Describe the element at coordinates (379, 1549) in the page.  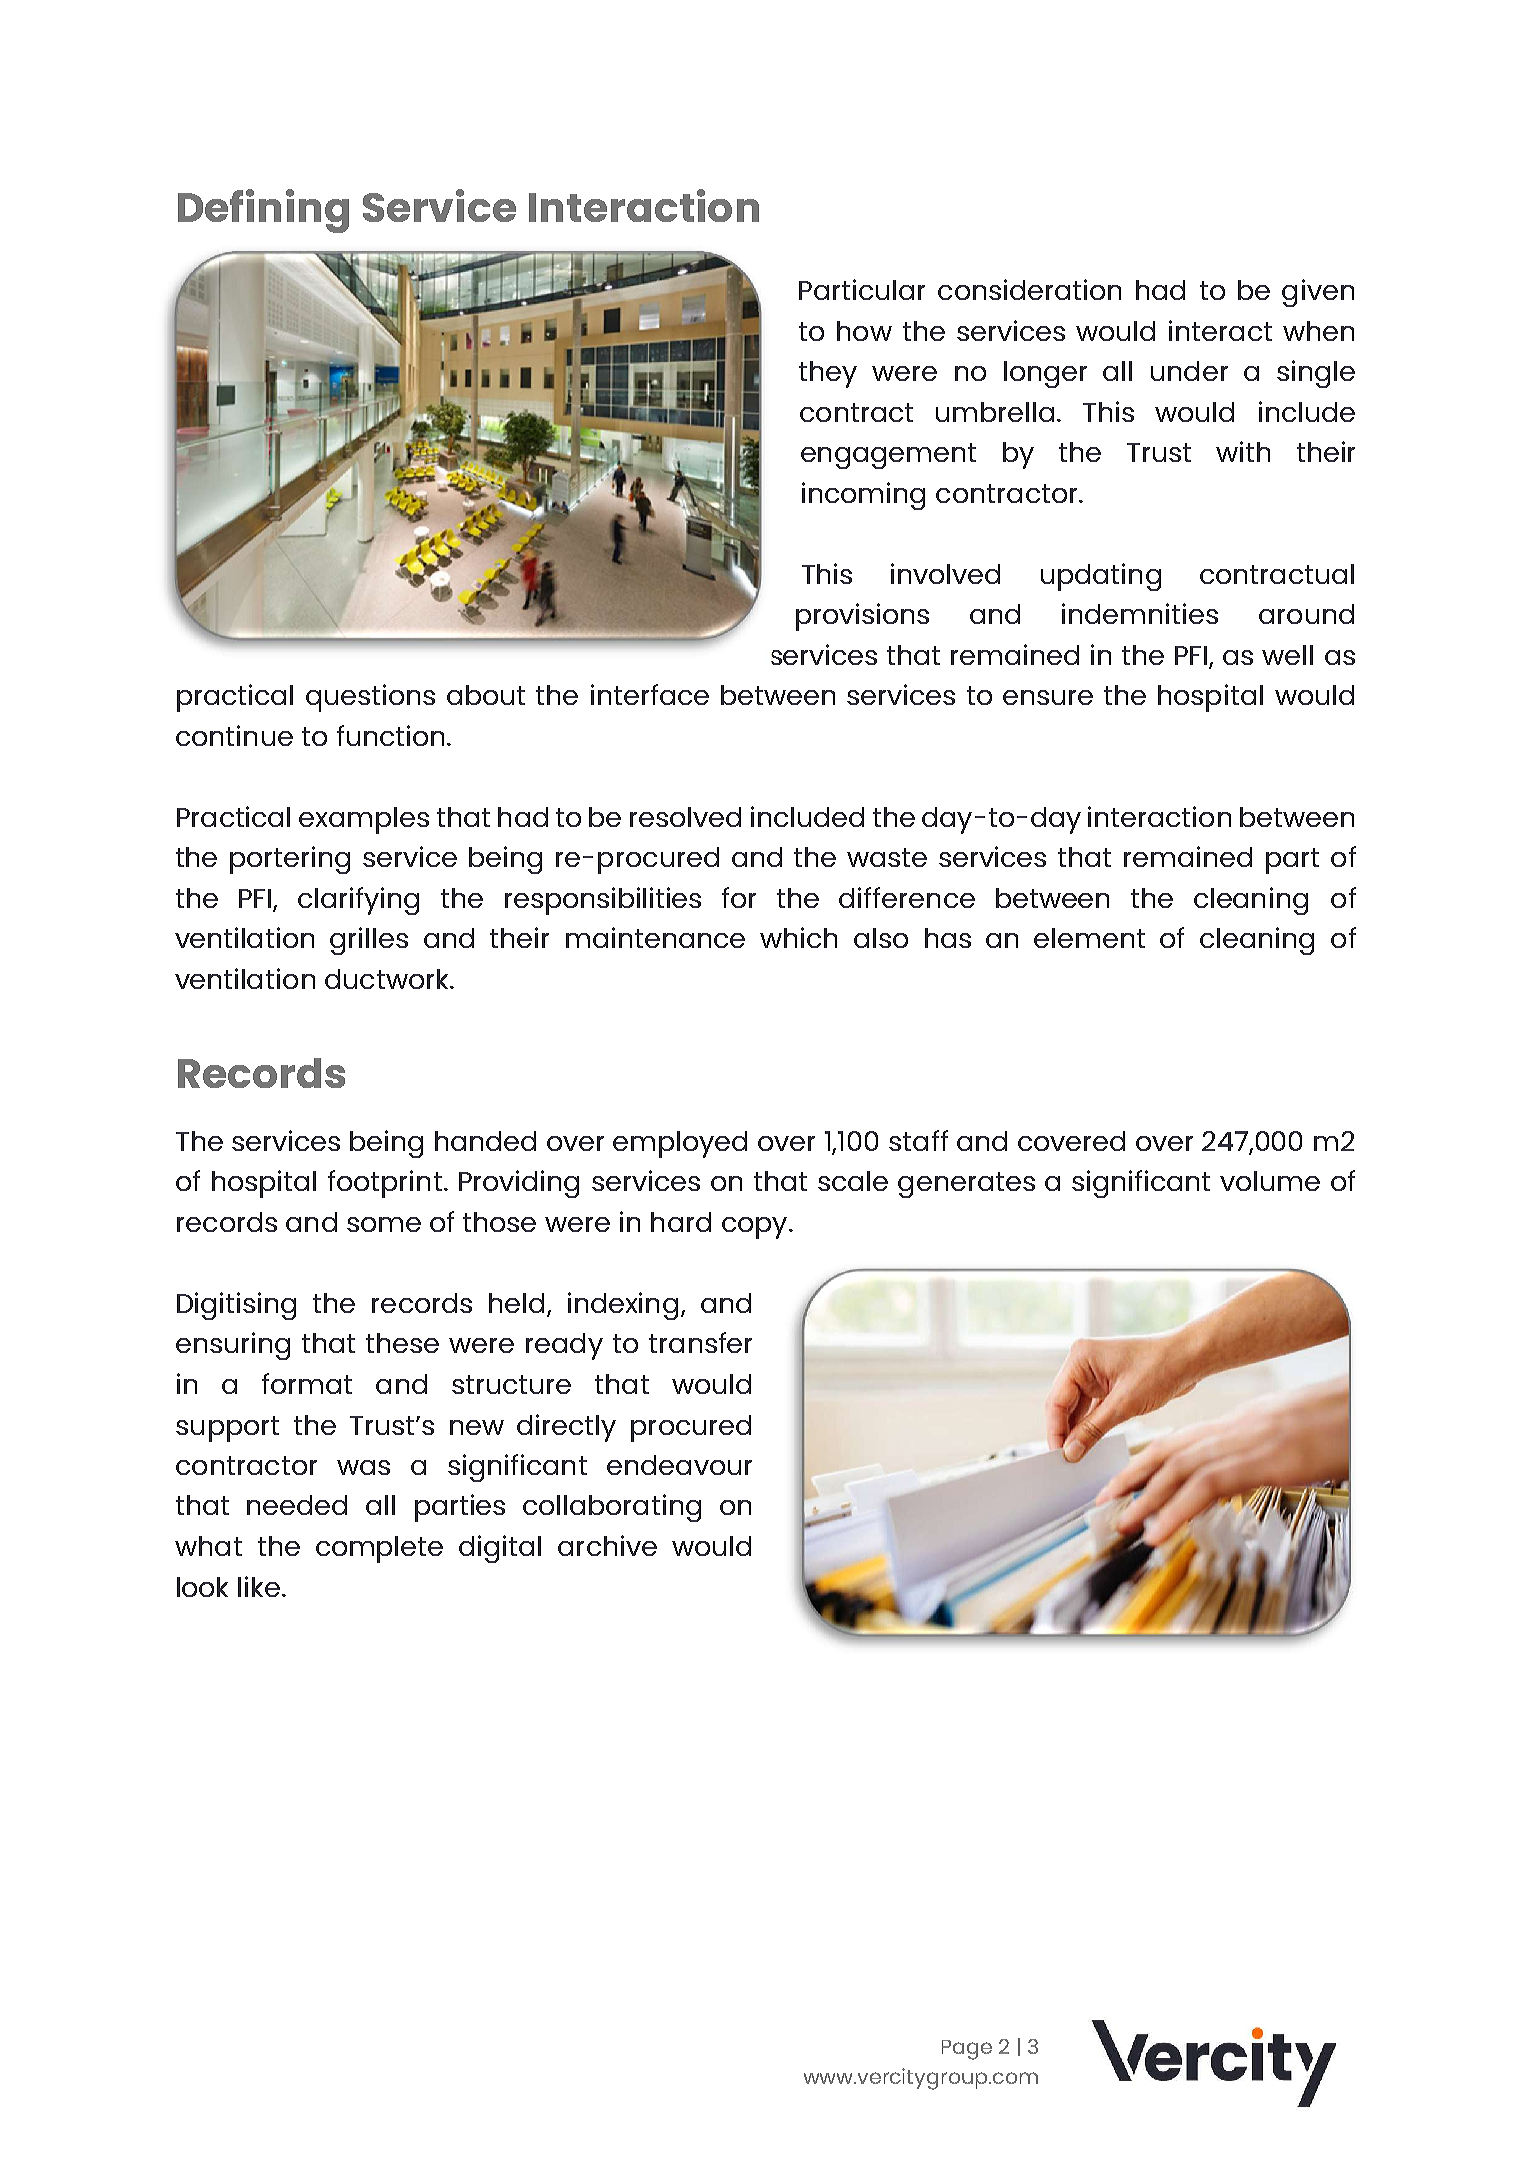
I see `complete` at that location.
